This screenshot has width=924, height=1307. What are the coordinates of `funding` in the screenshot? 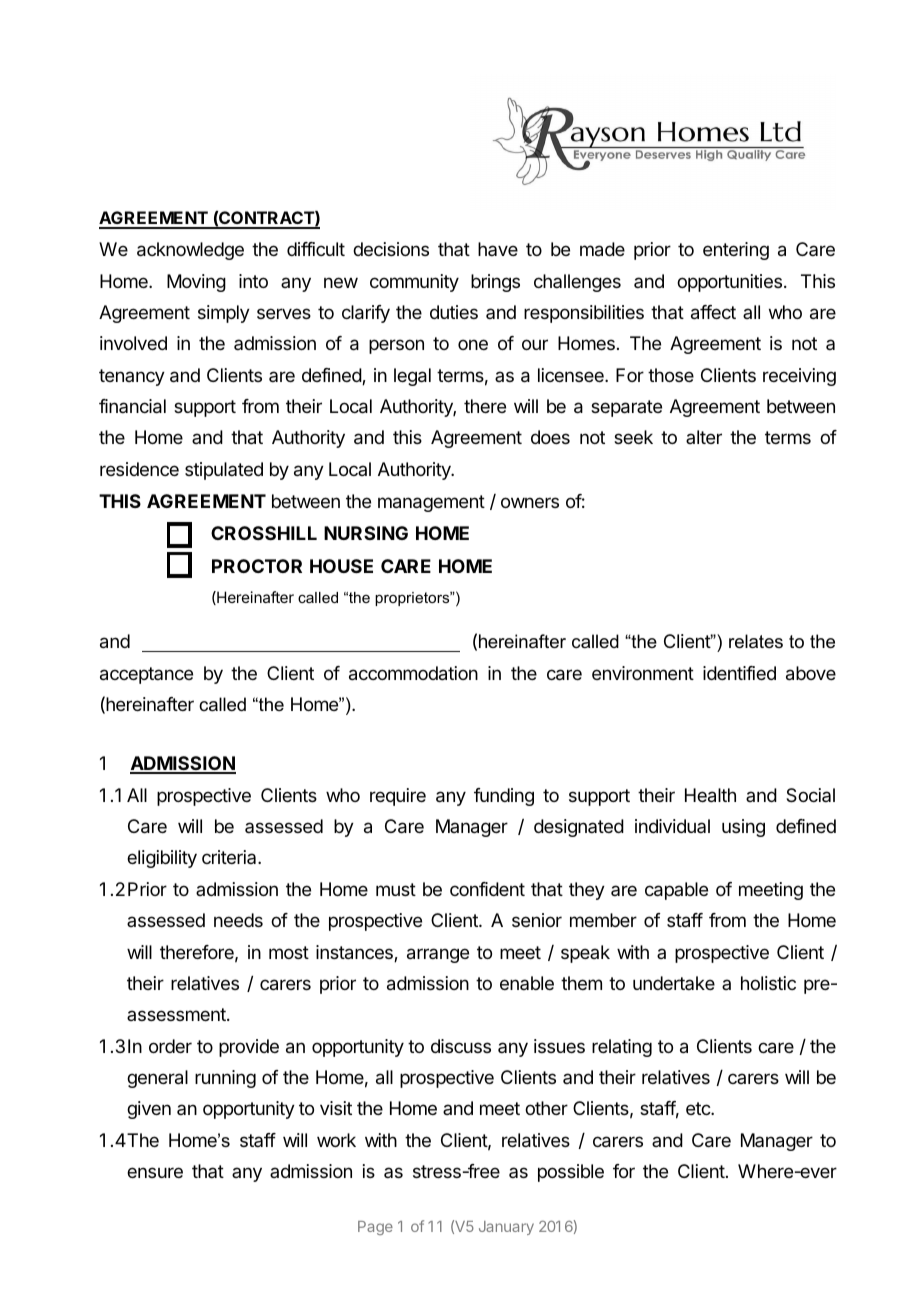 It's located at (504, 797).
